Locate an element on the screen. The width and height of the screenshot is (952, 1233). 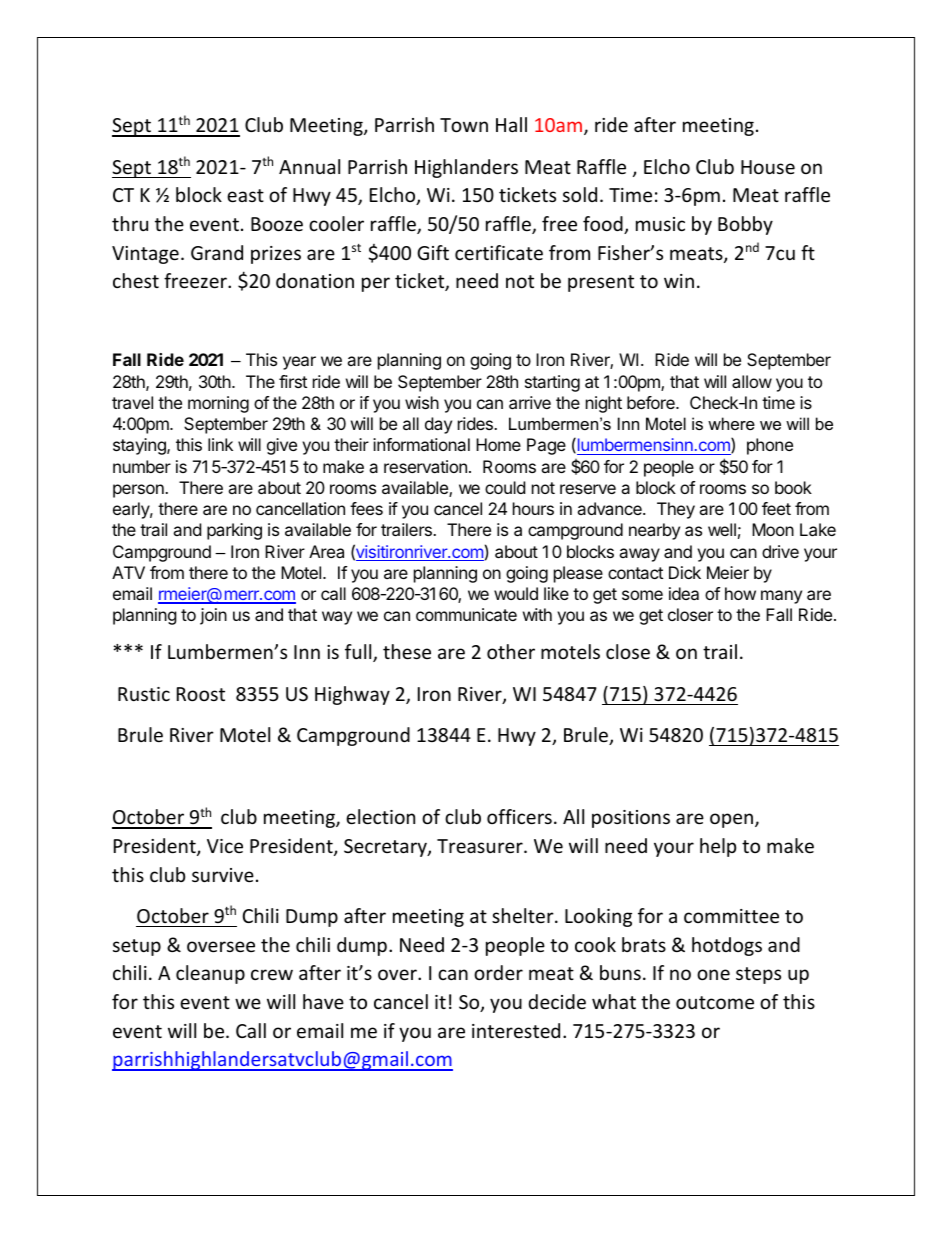
morning is located at coordinates (218, 404).
